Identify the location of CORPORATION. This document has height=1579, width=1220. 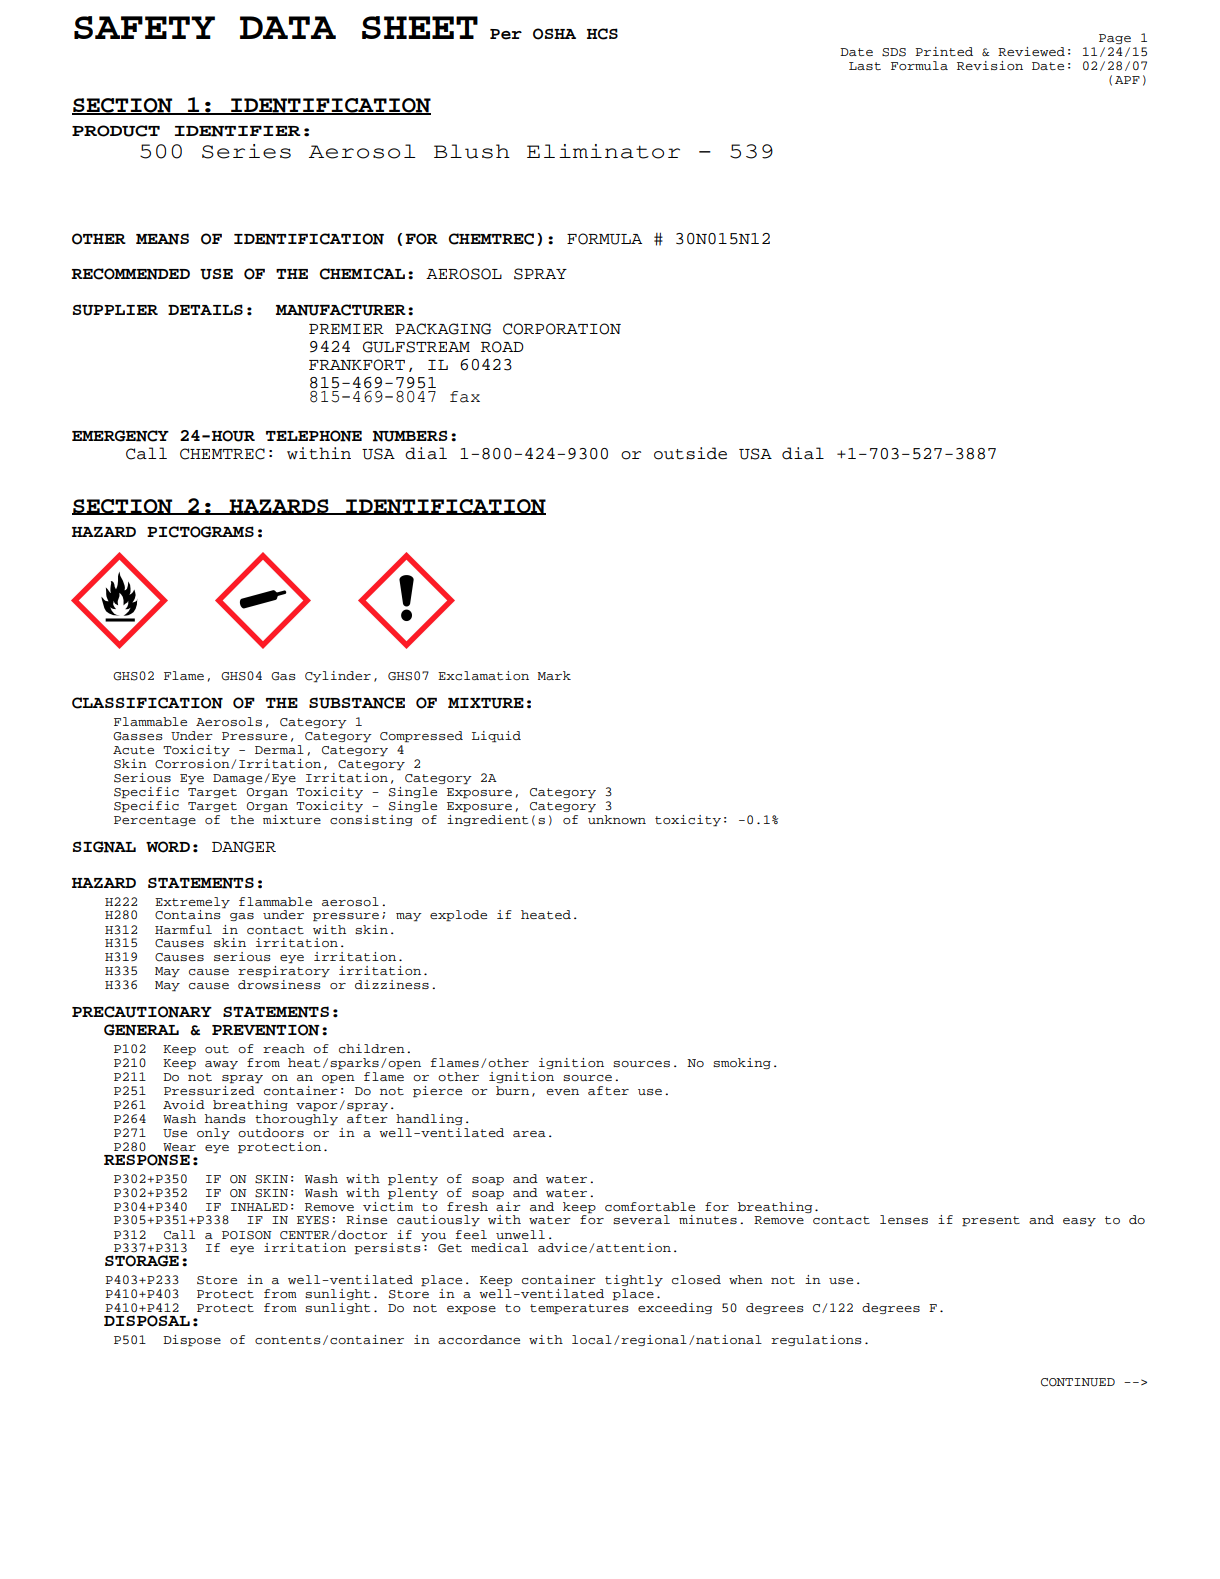
(562, 329).
